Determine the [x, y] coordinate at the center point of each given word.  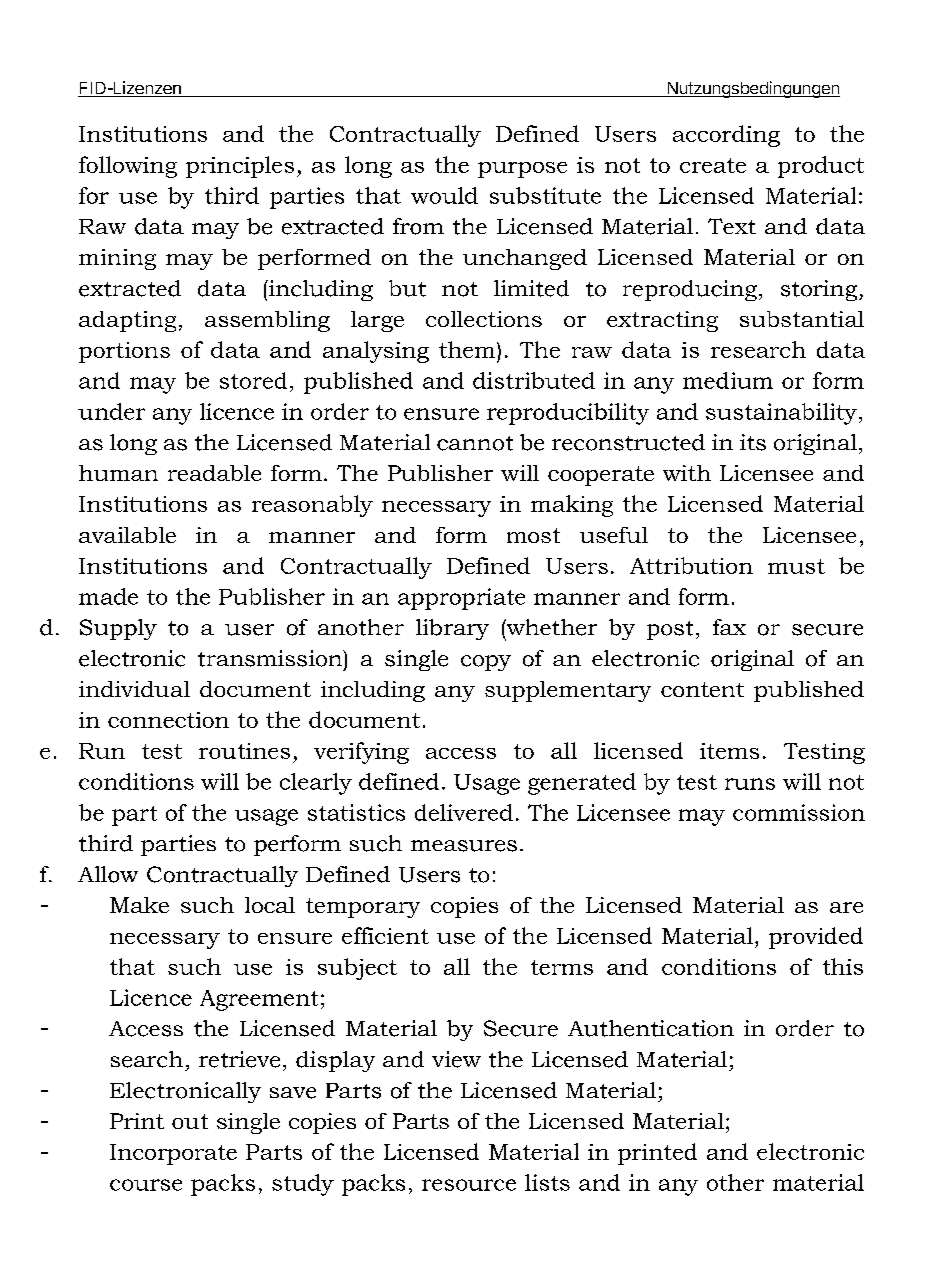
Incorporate [173, 1154]
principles [240, 167]
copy [486, 663]
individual [134, 689]
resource [469, 1185]
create [713, 165]
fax [729, 627]
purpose [522, 170]
